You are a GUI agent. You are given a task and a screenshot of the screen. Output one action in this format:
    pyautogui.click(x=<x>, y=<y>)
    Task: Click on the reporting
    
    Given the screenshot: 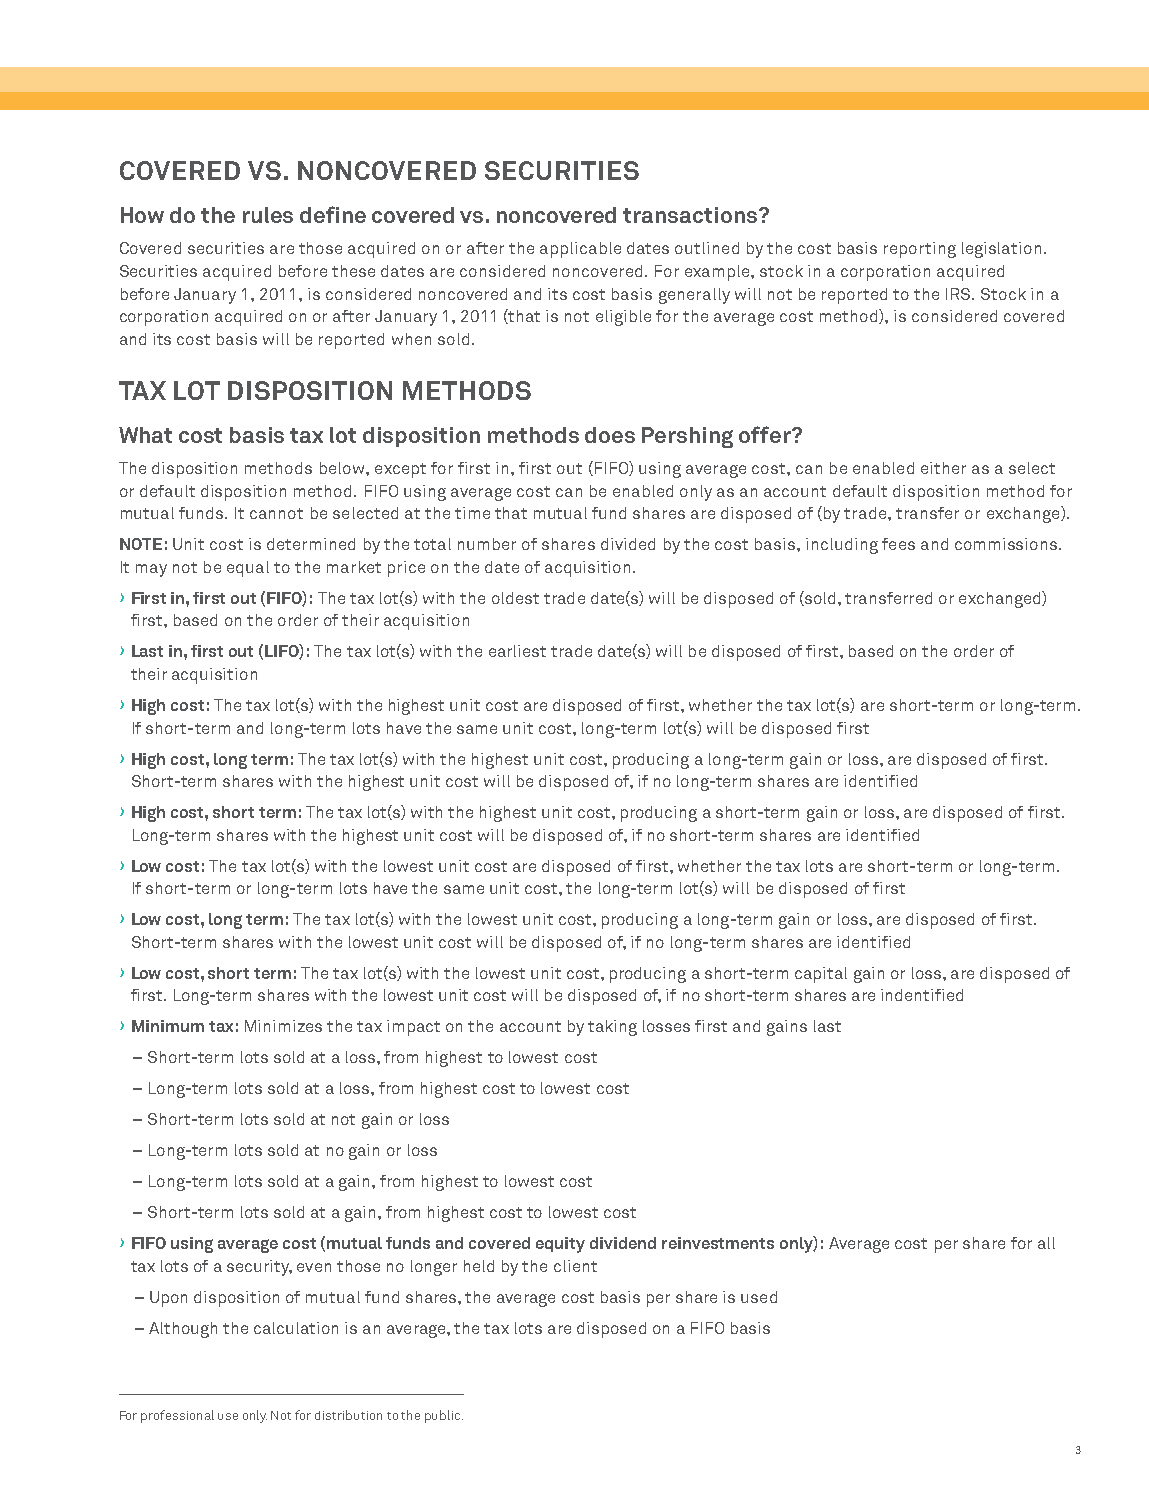 What is the action you would take?
    pyautogui.click(x=920, y=250)
